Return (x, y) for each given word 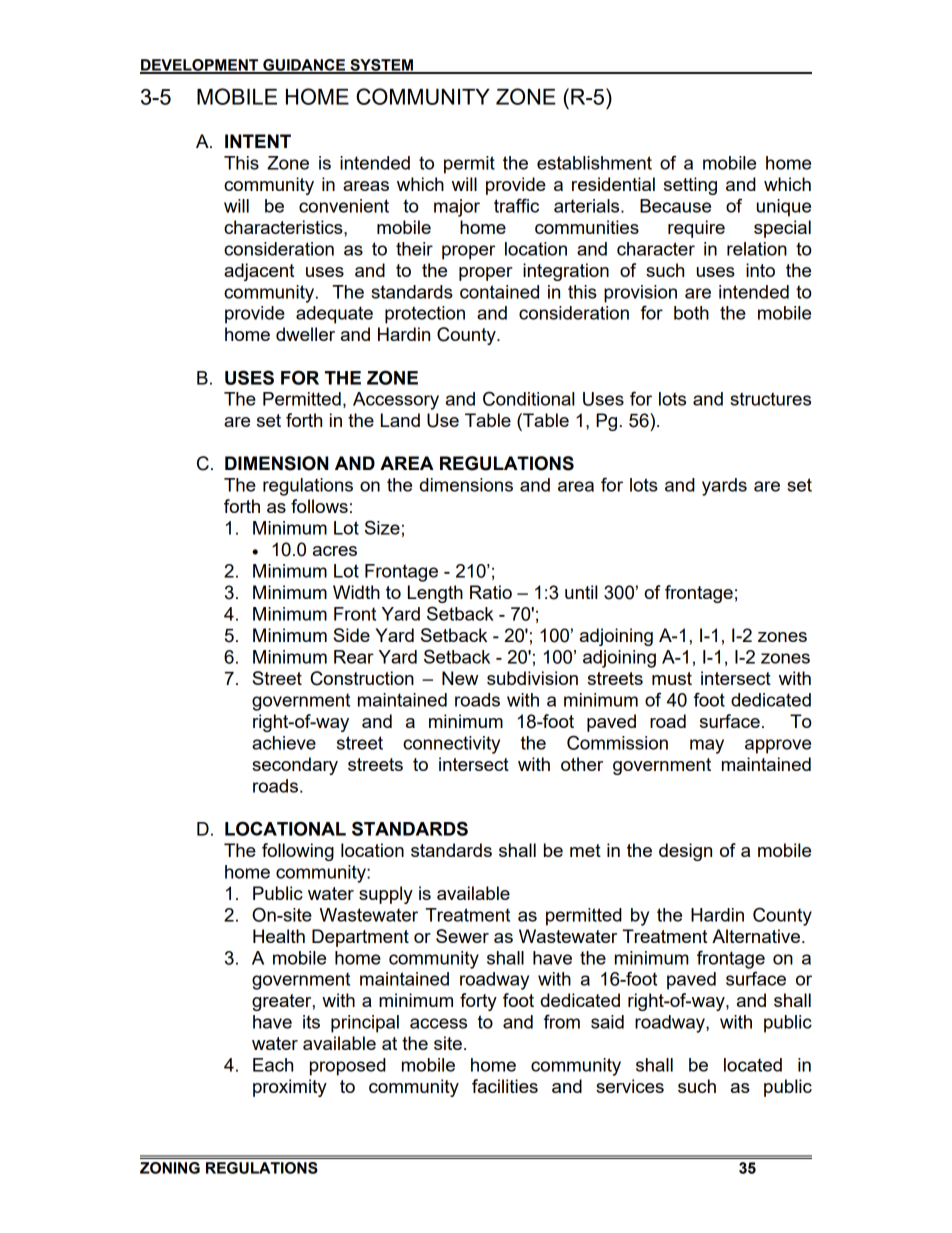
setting (690, 186)
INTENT (258, 141)
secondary (295, 766)
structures (770, 399)
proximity (290, 1088)
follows (319, 506)
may (707, 746)
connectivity (451, 745)
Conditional (528, 398)
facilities (505, 1086)
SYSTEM (381, 66)
